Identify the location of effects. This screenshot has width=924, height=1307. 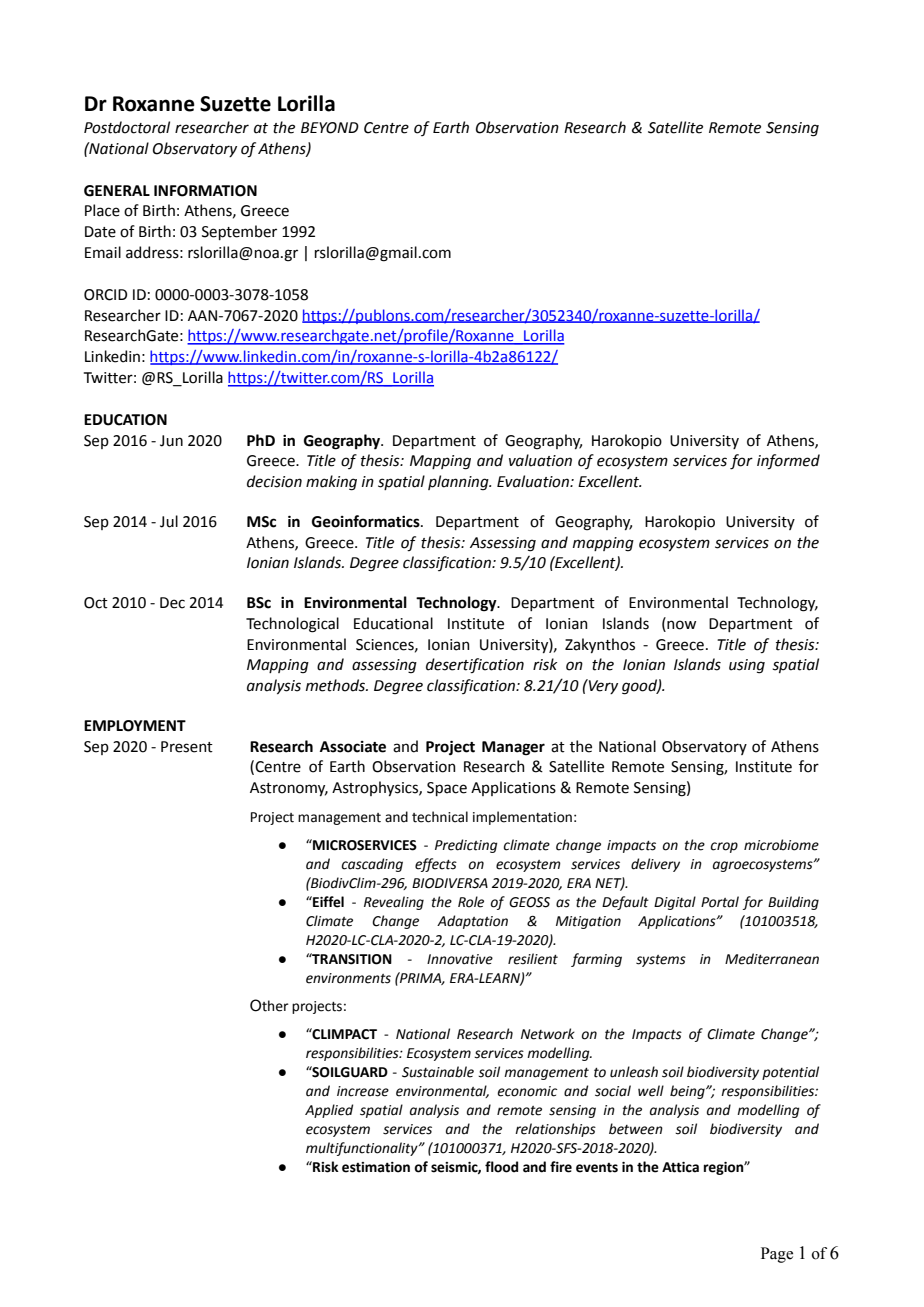
(436, 865).
